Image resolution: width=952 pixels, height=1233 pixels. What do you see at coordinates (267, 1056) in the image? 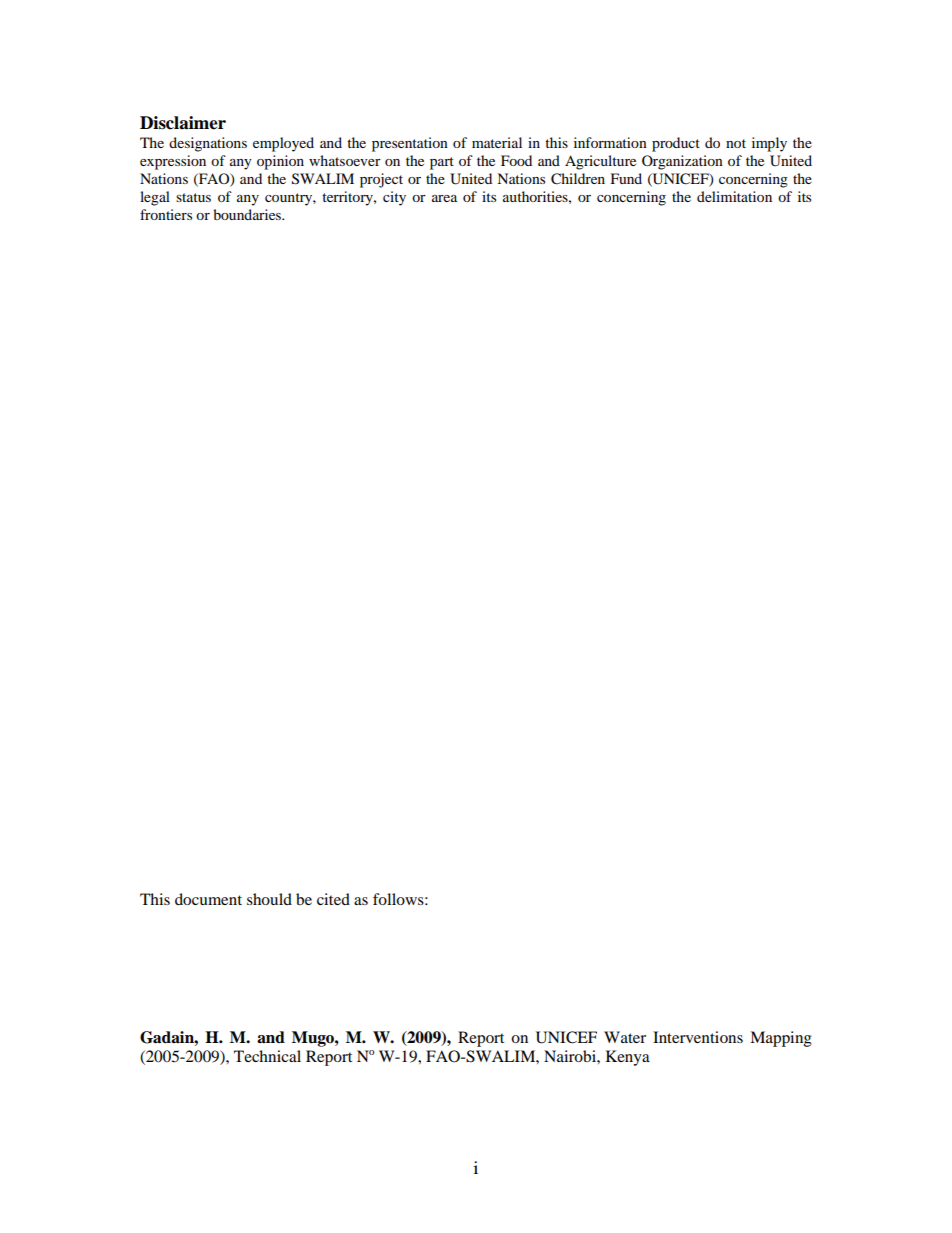
I see `Technical` at bounding box center [267, 1056].
